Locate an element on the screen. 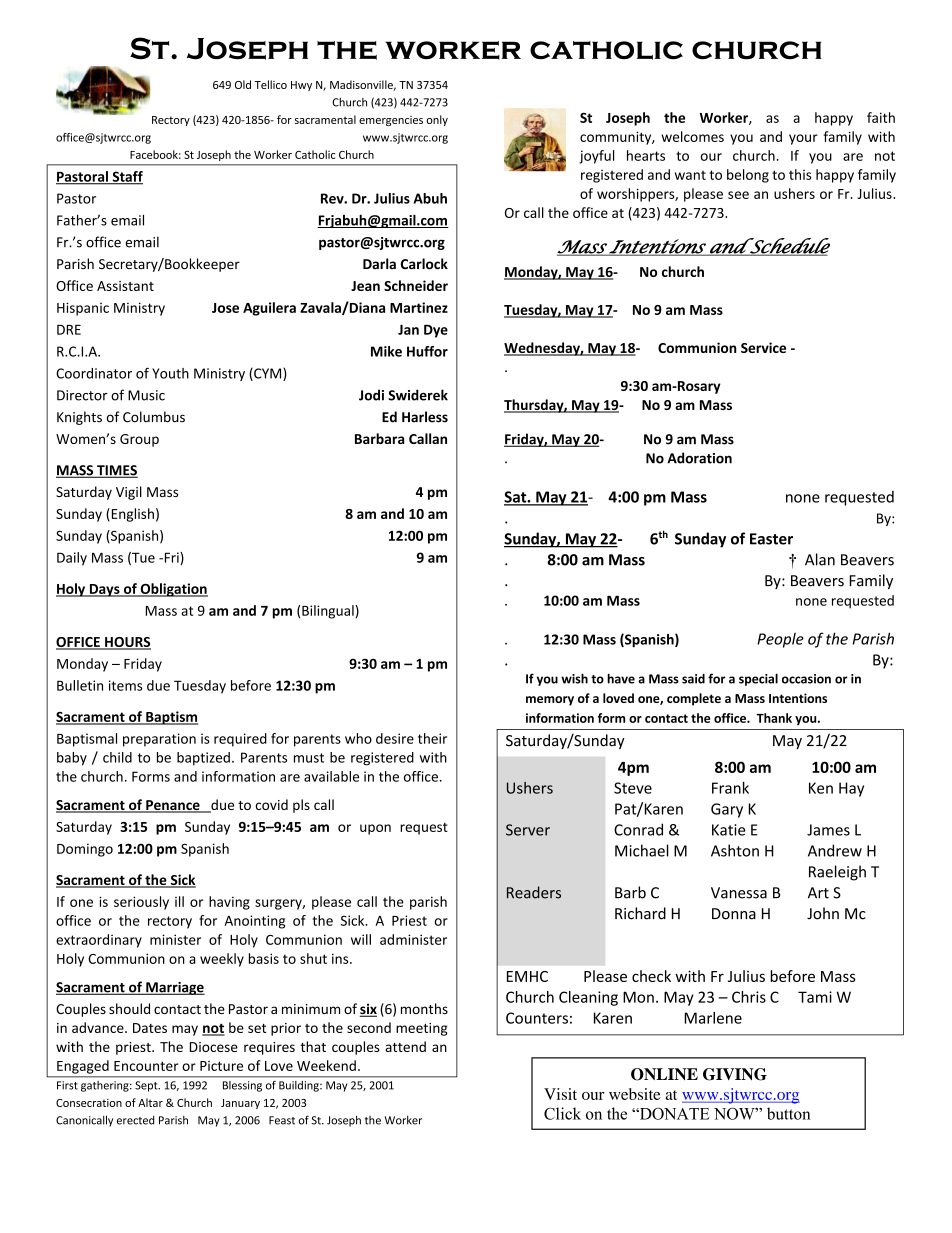  Jodi is located at coordinates (371, 395).
